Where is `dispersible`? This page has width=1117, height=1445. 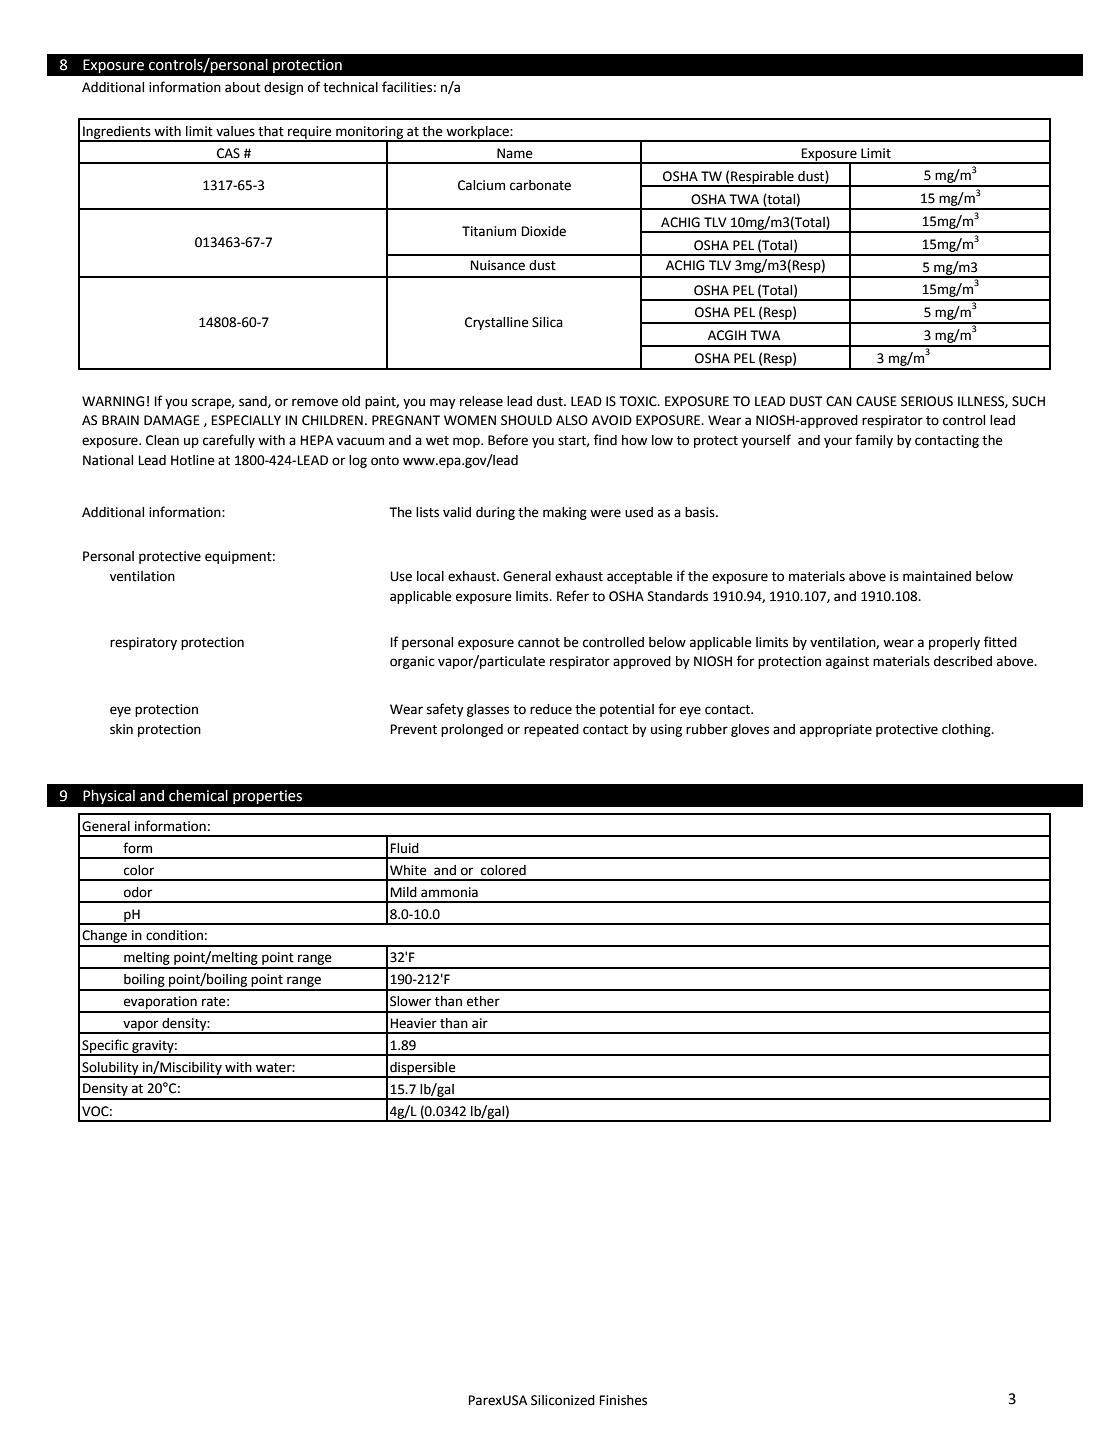 dispersible is located at coordinates (423, 1069).
